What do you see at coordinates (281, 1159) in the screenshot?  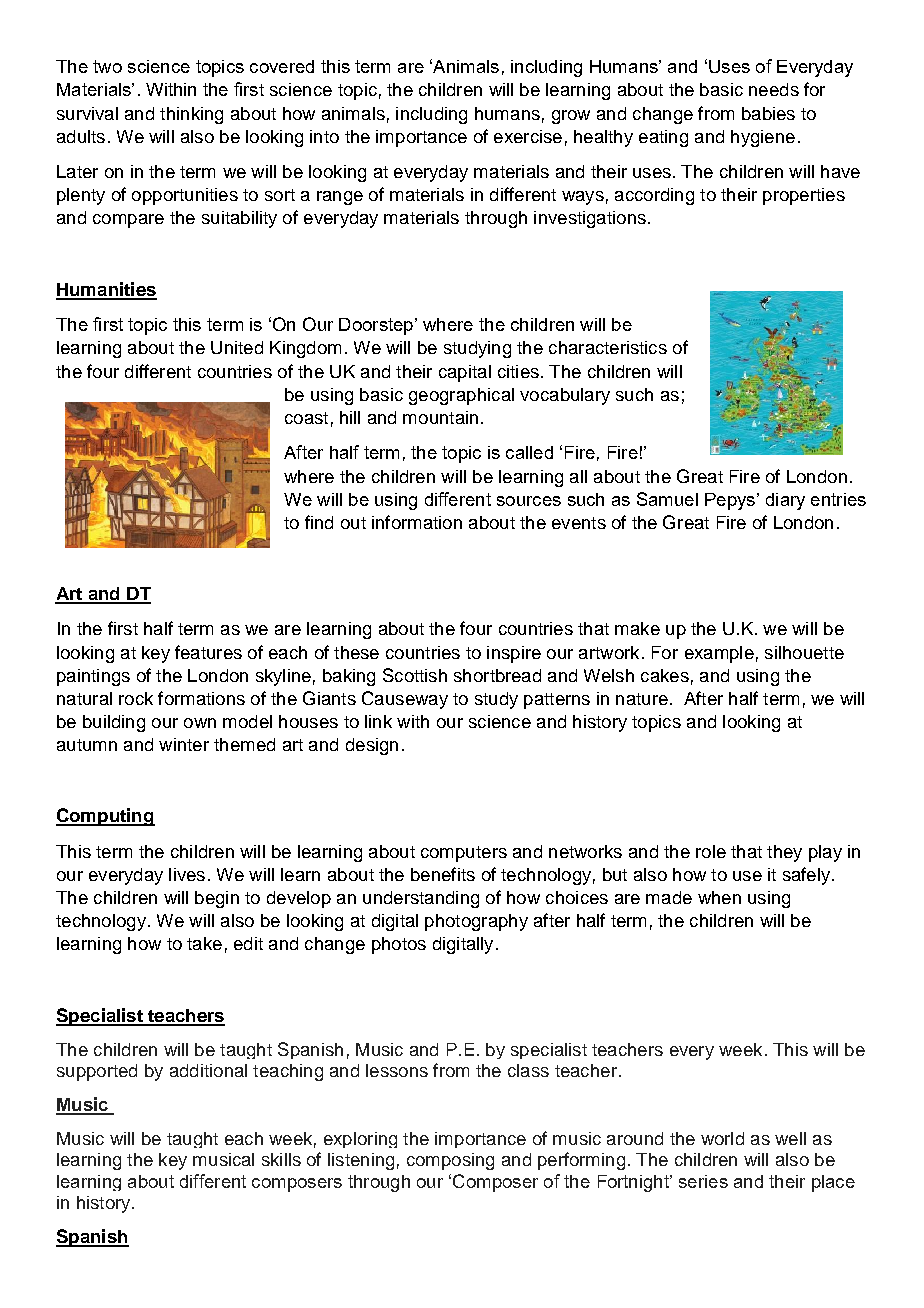 I see `skills` at bounding box center [281, 1159].
